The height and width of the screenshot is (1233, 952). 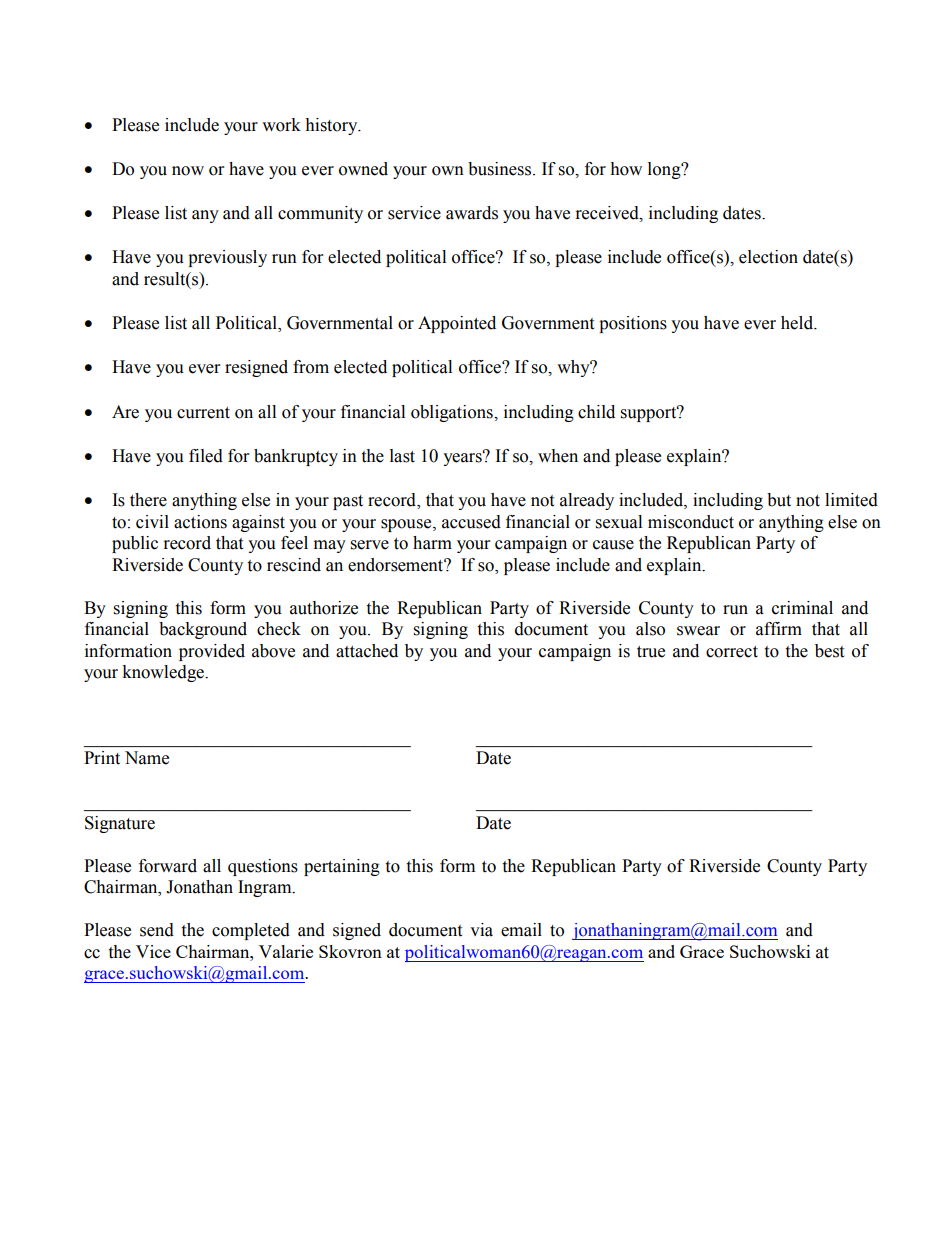 I want to click on pertaining, so click(x=342, y=867).
